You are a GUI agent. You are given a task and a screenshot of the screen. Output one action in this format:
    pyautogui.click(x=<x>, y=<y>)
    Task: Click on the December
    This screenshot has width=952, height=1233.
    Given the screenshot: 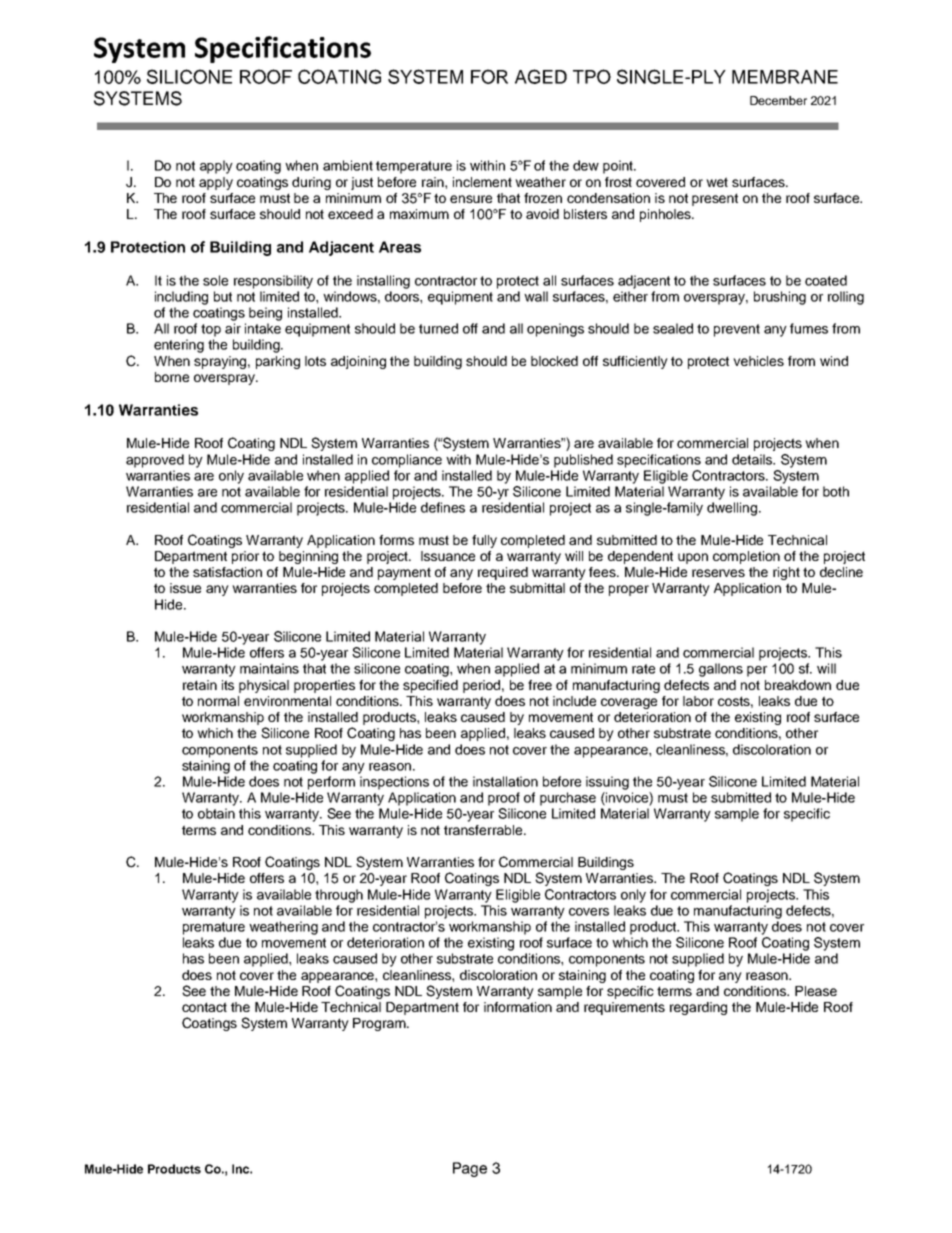 What is the action you would take?
    pyautogui.click(x=778, y=100)
